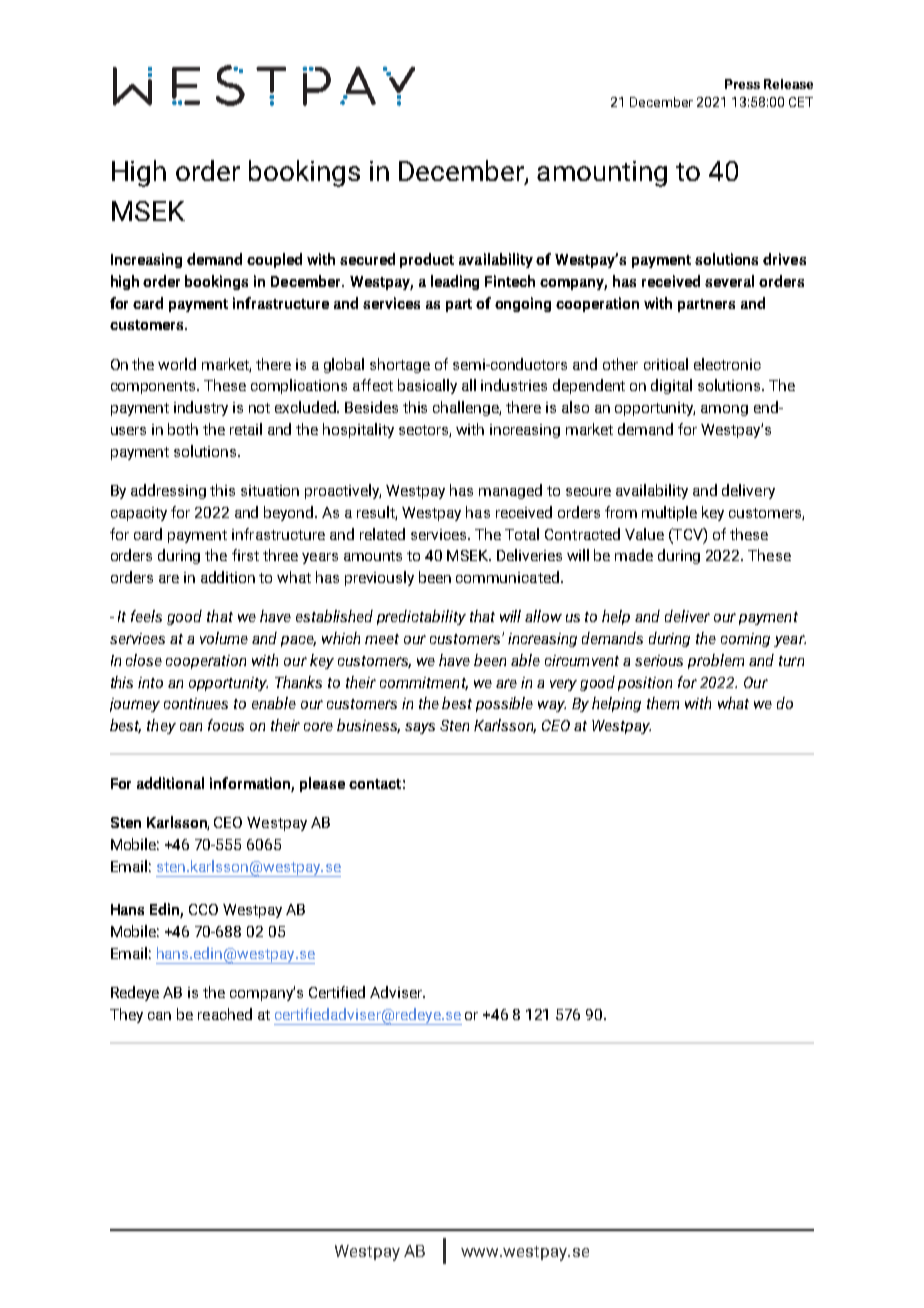 The image size is (924, 1308). What do you see at coordinates (225, 1014) in the screenshot?
I see `reached` at bounding box center [225, 1014].
